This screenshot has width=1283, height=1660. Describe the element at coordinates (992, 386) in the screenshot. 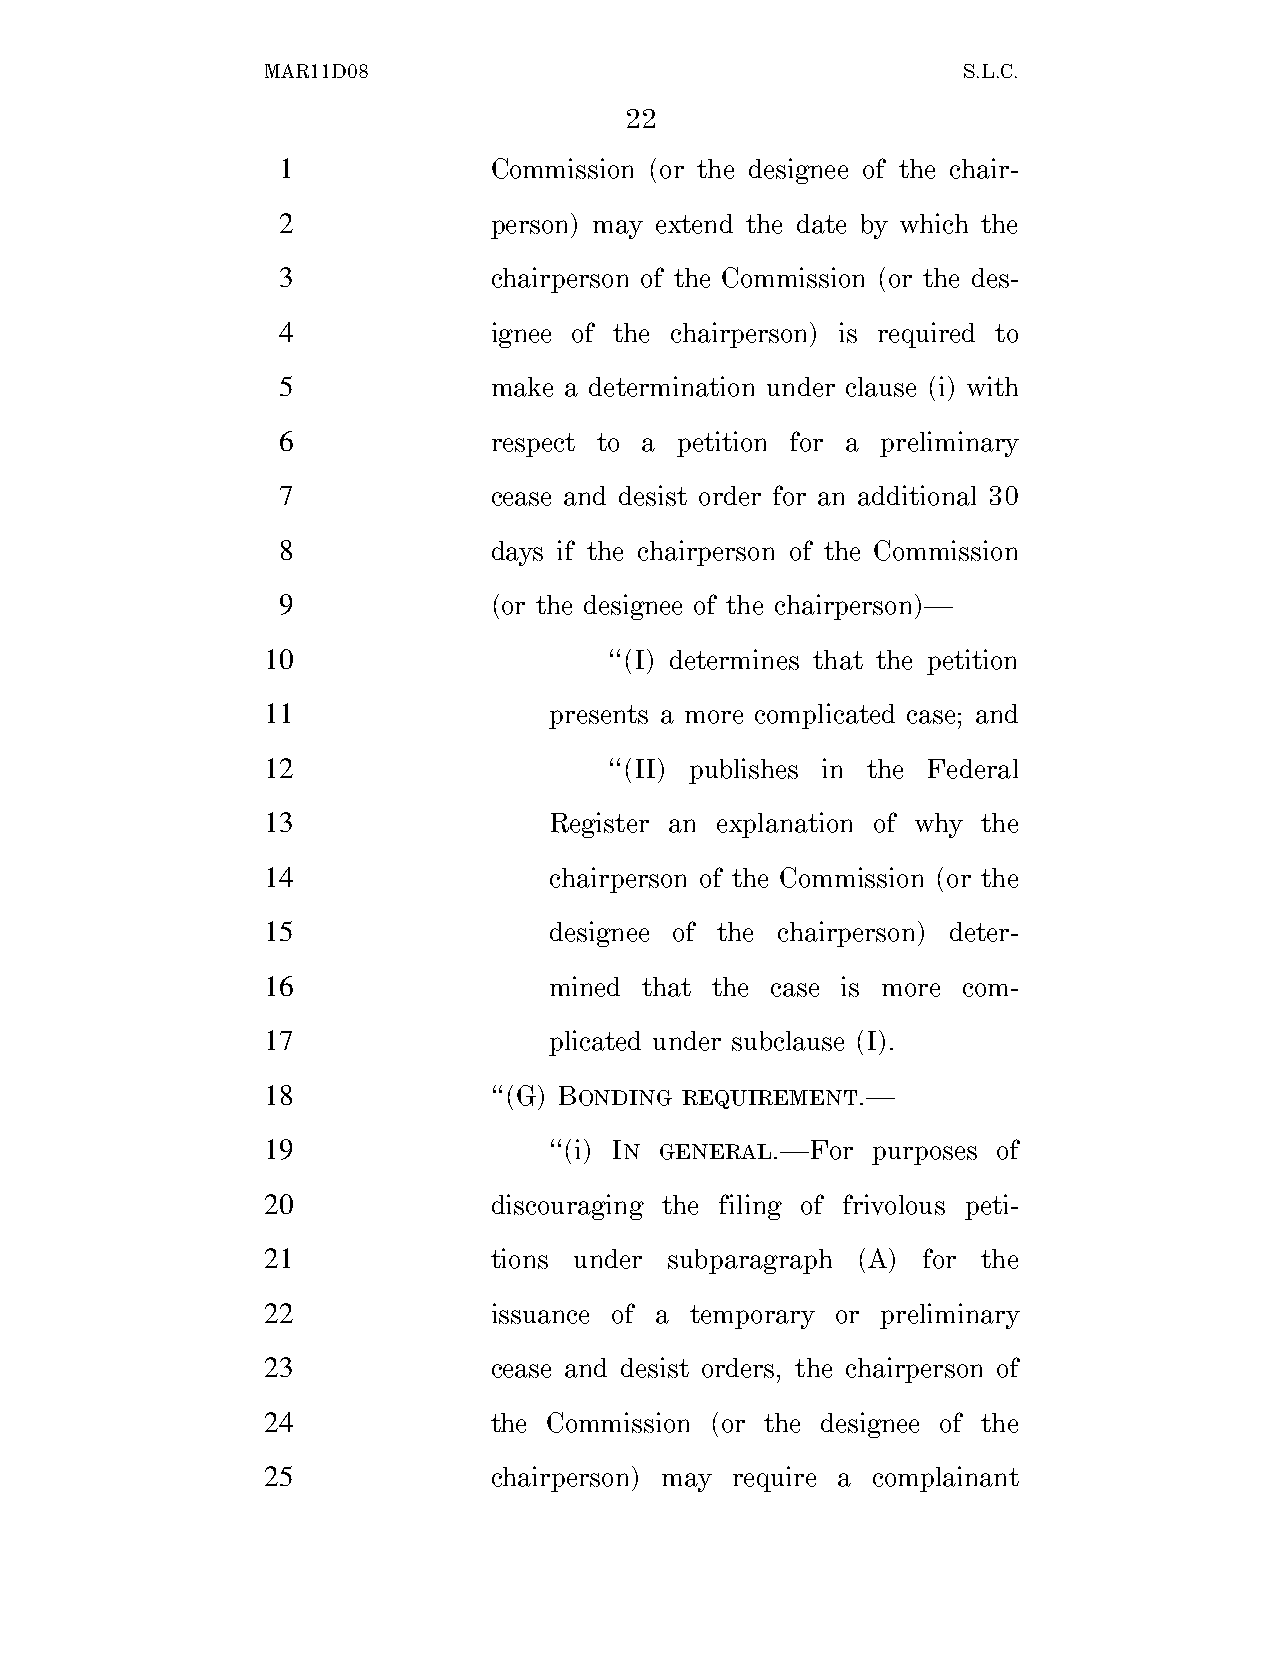

I see `with` at that location.
